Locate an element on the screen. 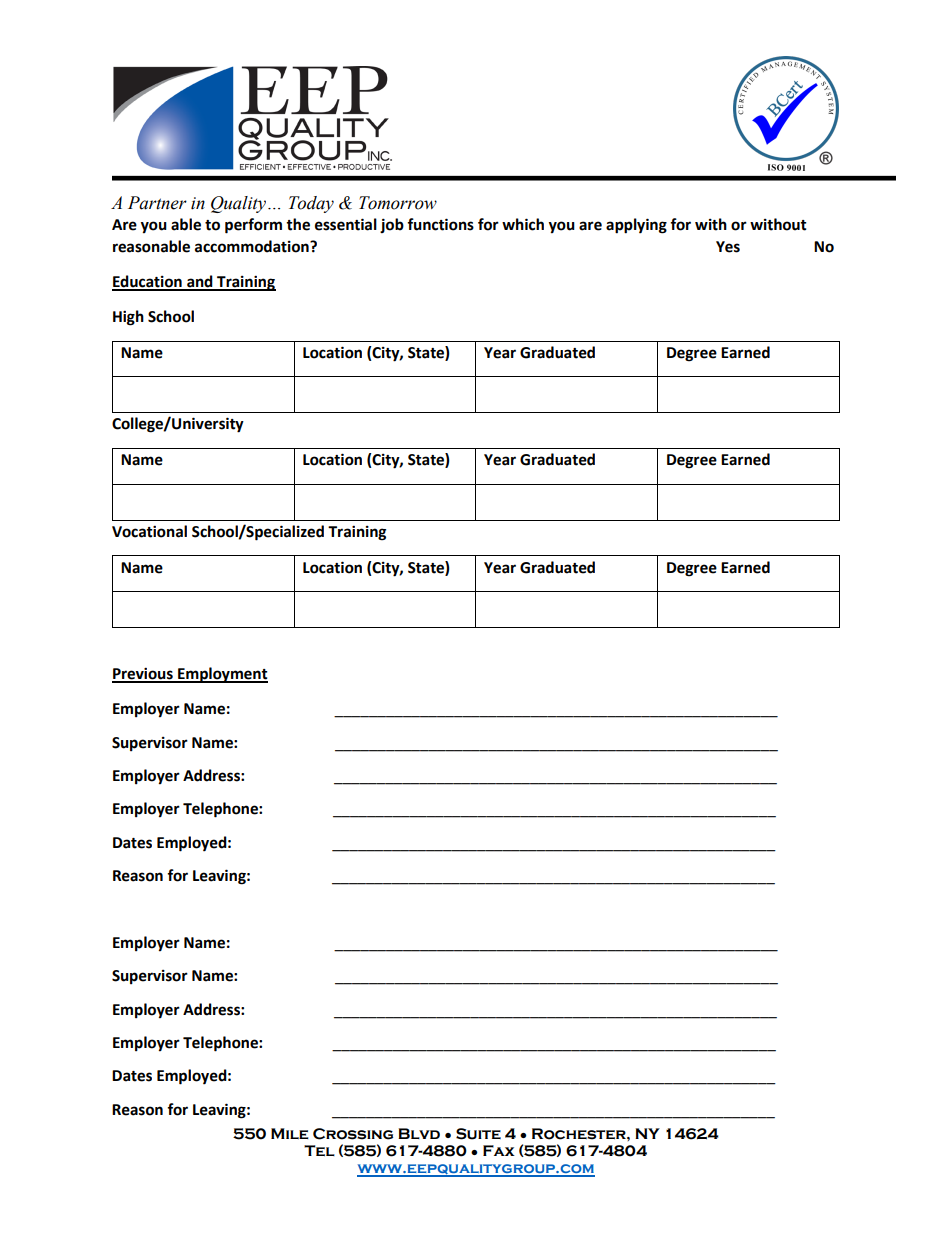 This screenshot has height=1233, width=952. Yes is located at coordinates (728, 247).
